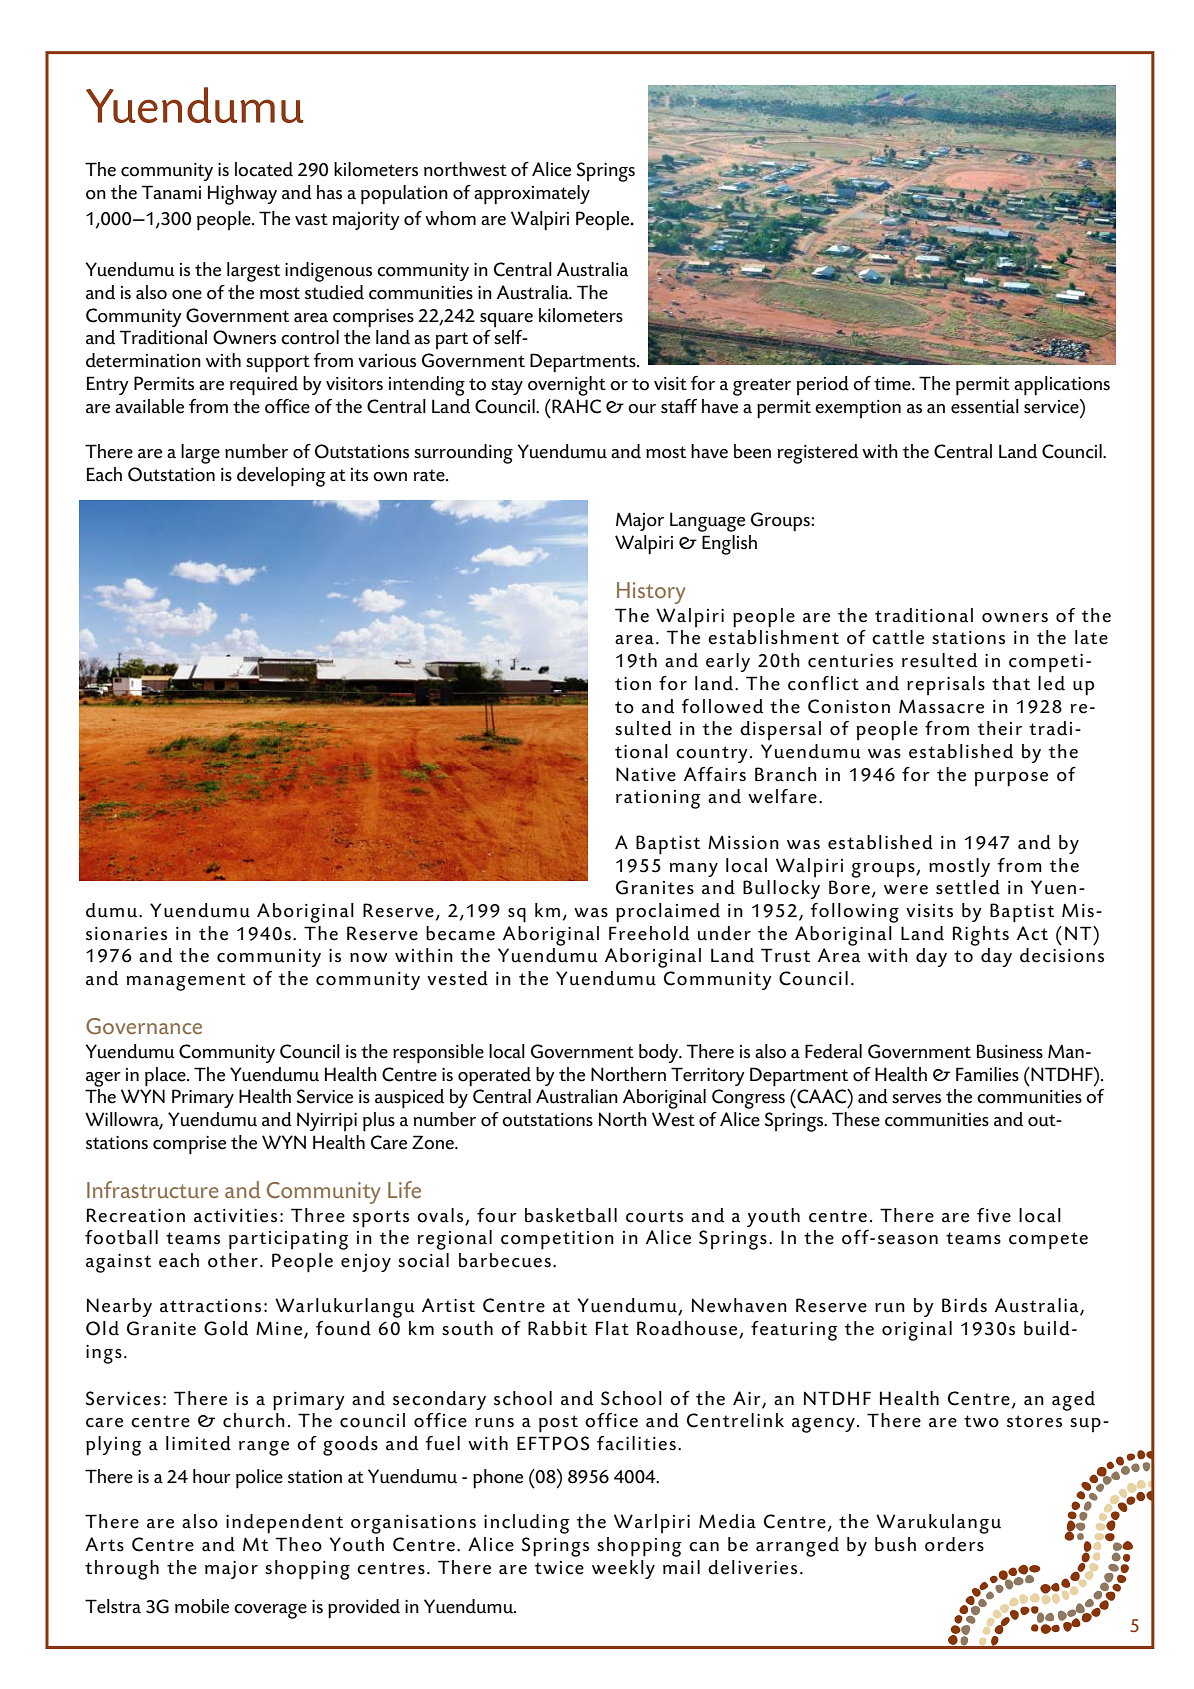 Image resolution: width=1194 pixels, height=1689 pixels. What do you see at coordinates (651, 593) in the page?
I see `History` at bounding box center [651, 593].
